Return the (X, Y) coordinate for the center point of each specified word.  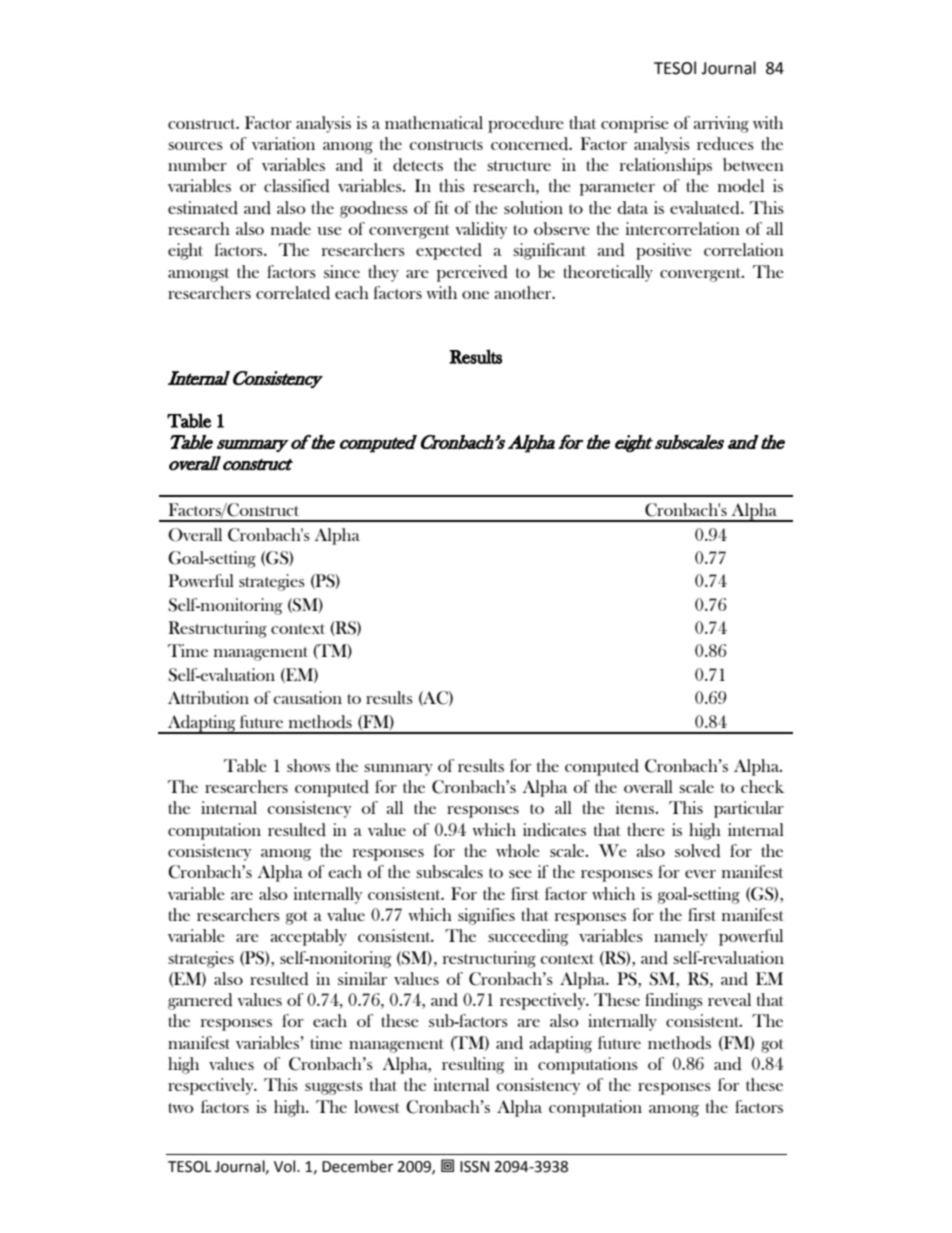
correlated (293, 293)
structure (519, 166)
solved (698, 851)
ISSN (474, 1167)
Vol (286, 1166)
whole (518, 850)
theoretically (608, 273)
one (475, 295)
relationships (666, 166)
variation (283, 143)
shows (308, 765)
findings (674, 1001)
